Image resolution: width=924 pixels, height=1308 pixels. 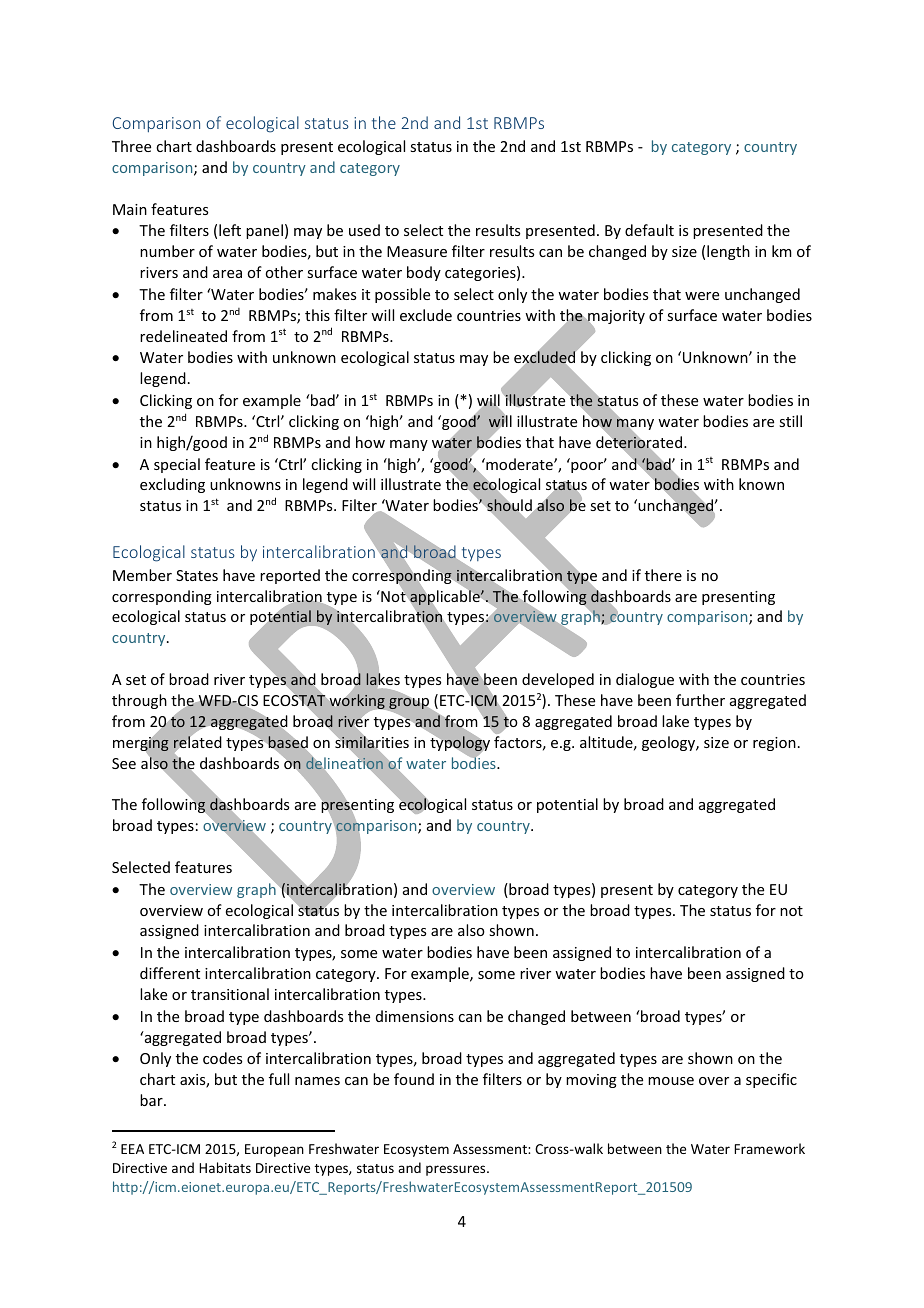 I want to click on moderate, so click(x=519, y=464).
